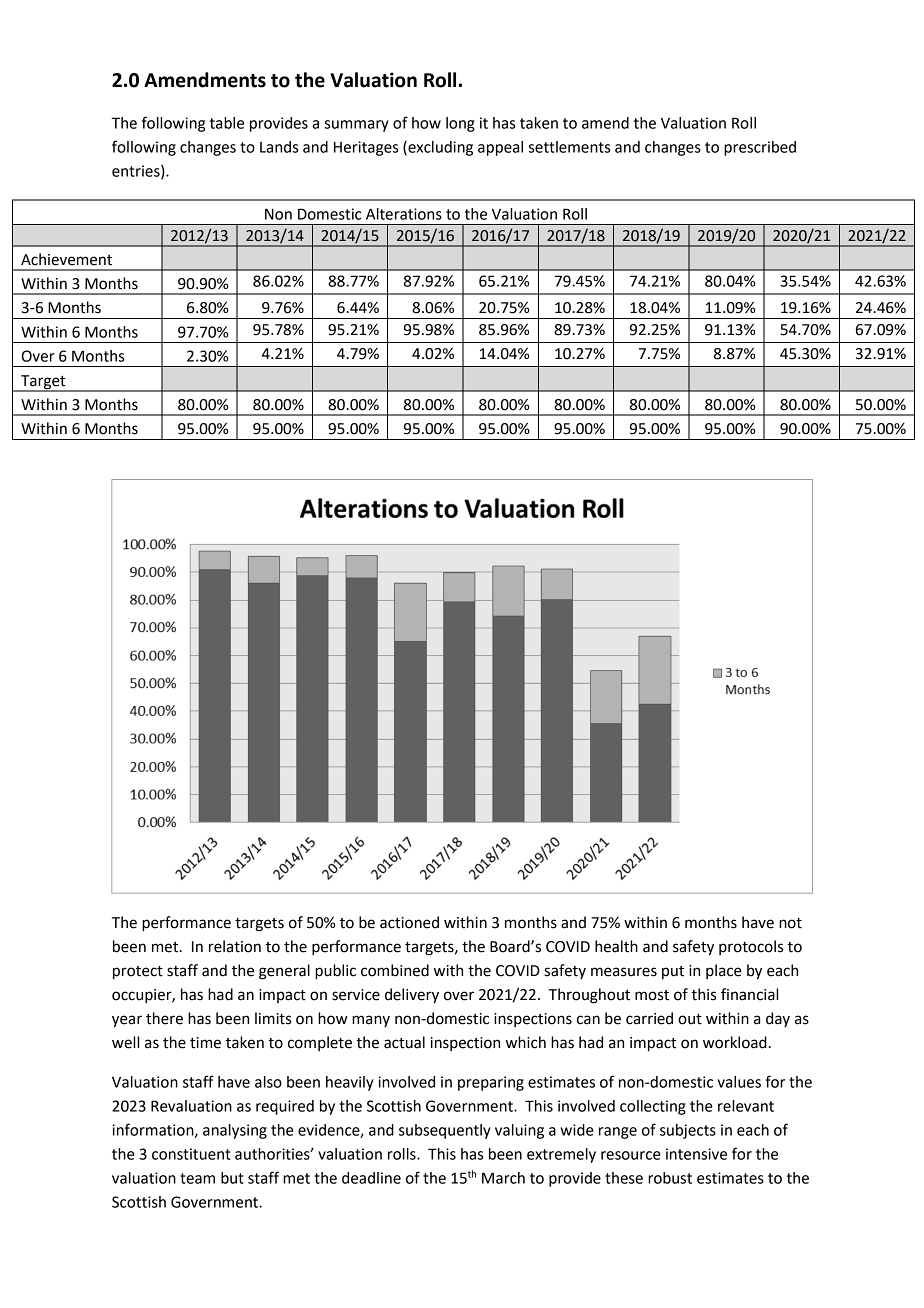  What do you see at coordinates (235, 946) in the image?
I see `relation` at bounding box center [235, 946].
